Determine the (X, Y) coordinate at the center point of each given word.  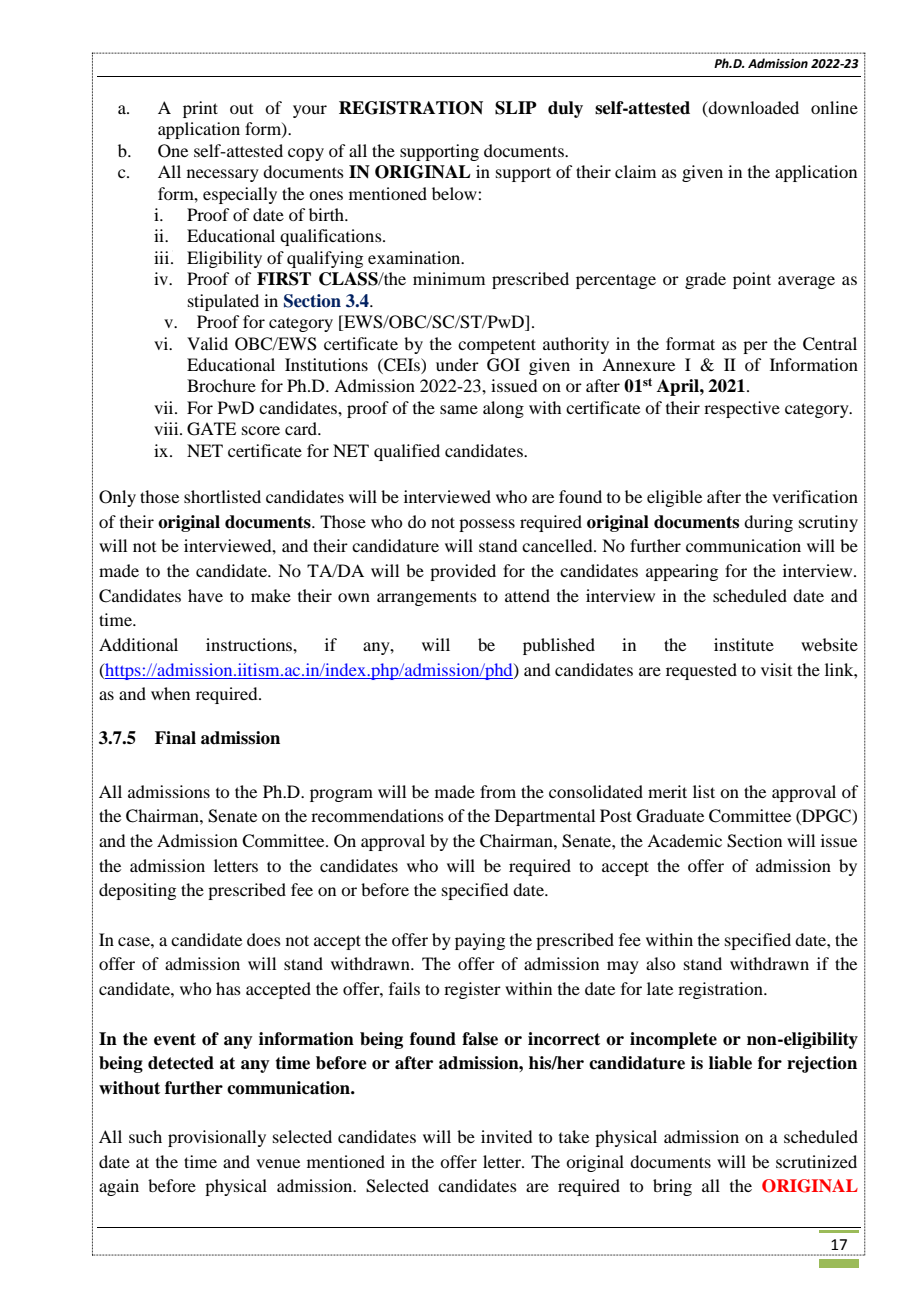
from (498, 791)
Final (175, 738)
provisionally (217, 1138)
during (768, 523)
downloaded (753, 107)
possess (487, 525)
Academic (684, 840)
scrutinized (816, 1161)
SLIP (516, 108)
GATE (211, 429)
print (200, 109)
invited (506, 1136)
